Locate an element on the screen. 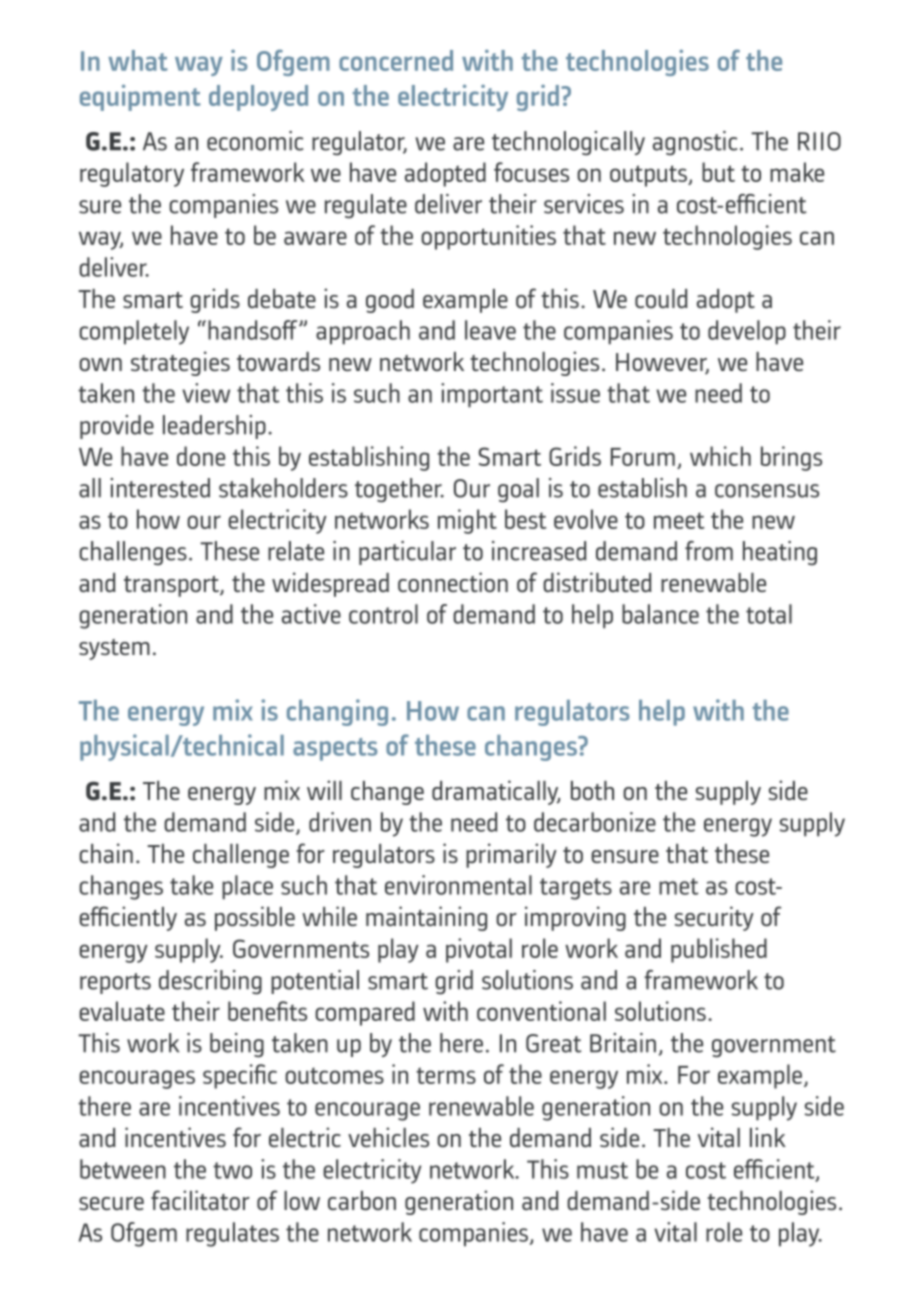 This screenshot has height=1307, width=924. equipment is located at coordinates (140, 97).
